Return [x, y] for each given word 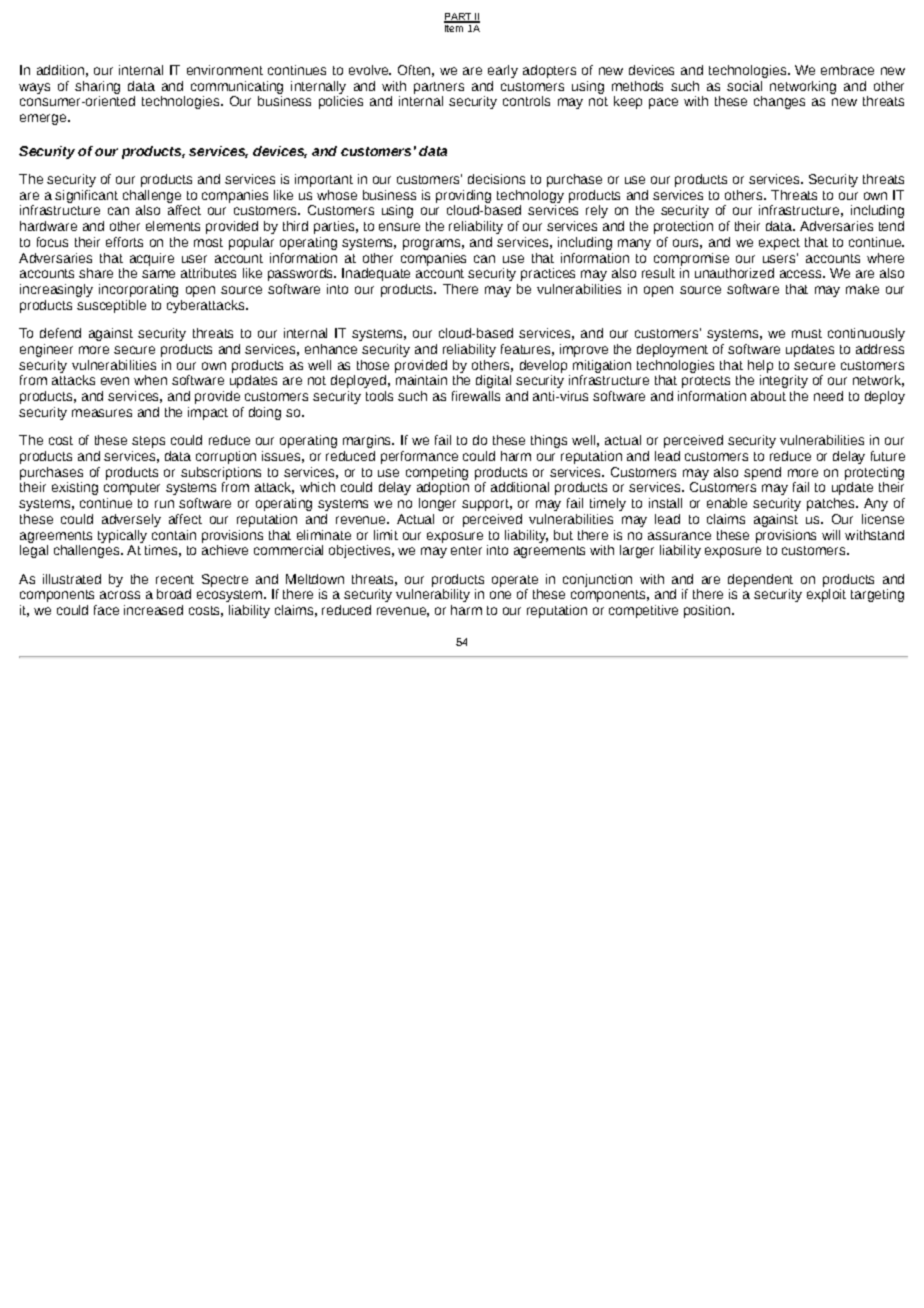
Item [455, 27]
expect [779, 244]
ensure [399, 227]
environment [225, 70]
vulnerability [433, 595]
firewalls [476, 396]
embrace [847, 70]
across [120, 595]
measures [102, 413]
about [768, 396]
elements [173, 226]
